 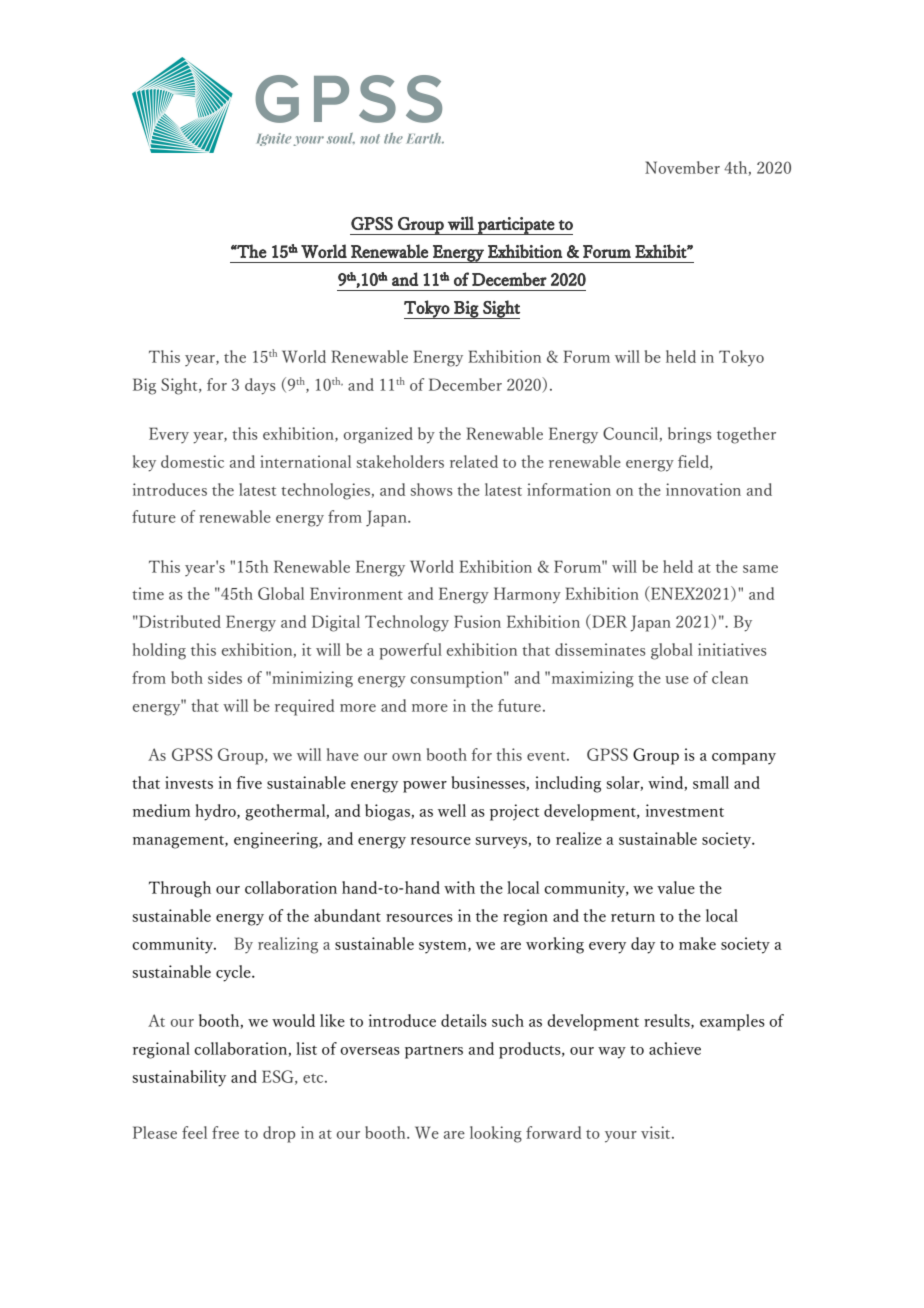 I want to click on November, so click(x=682, y=167).
